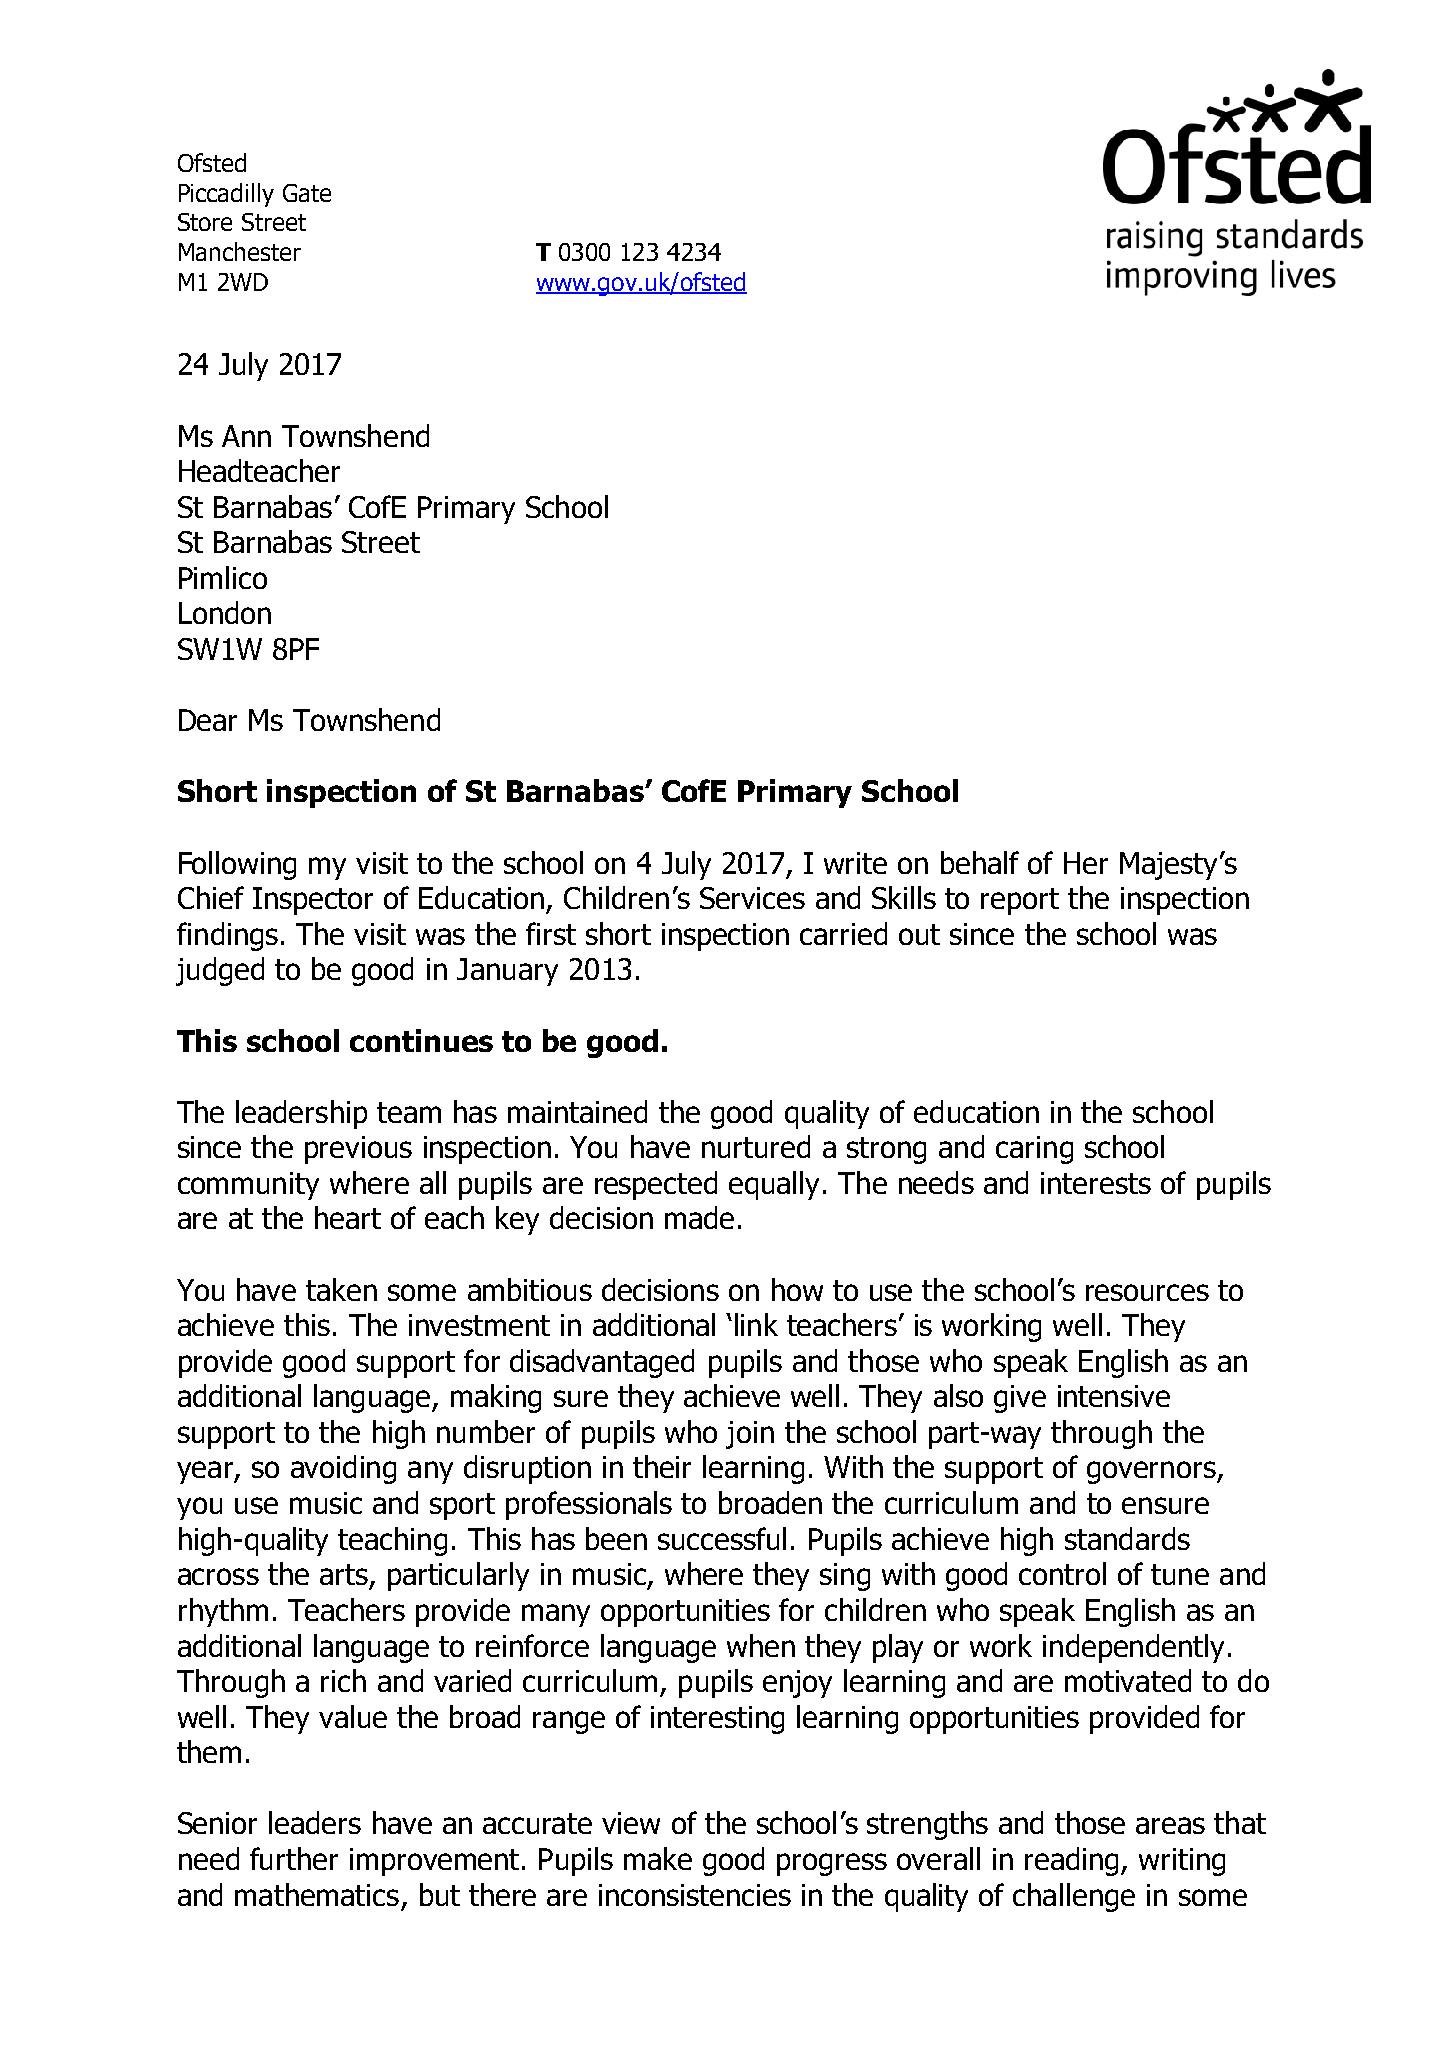 Image resolution: width=1454 pixels, height=2061 pixels. I want to click on inconsistencies, so click(695, 1895).
